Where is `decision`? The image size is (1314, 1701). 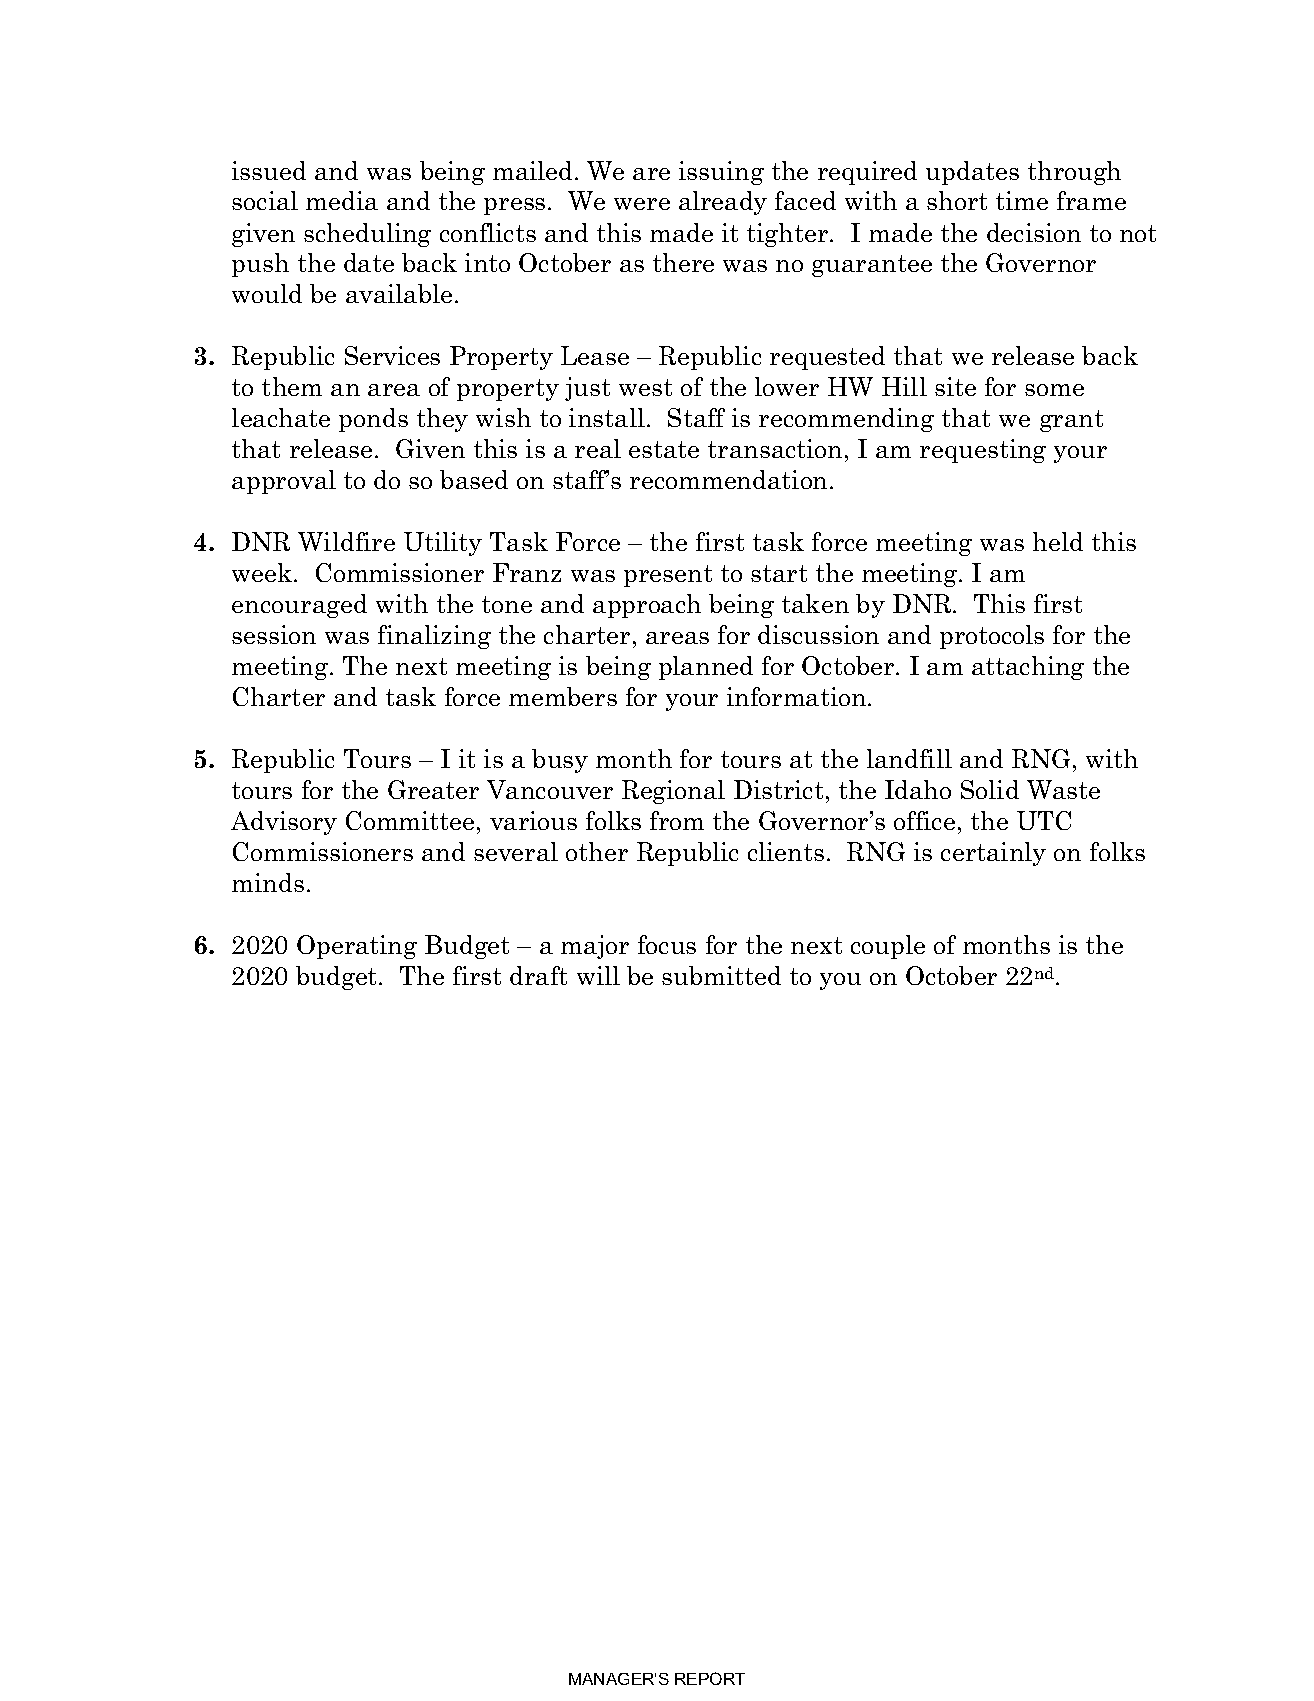 decision is located at coordinates (1034, 232).
